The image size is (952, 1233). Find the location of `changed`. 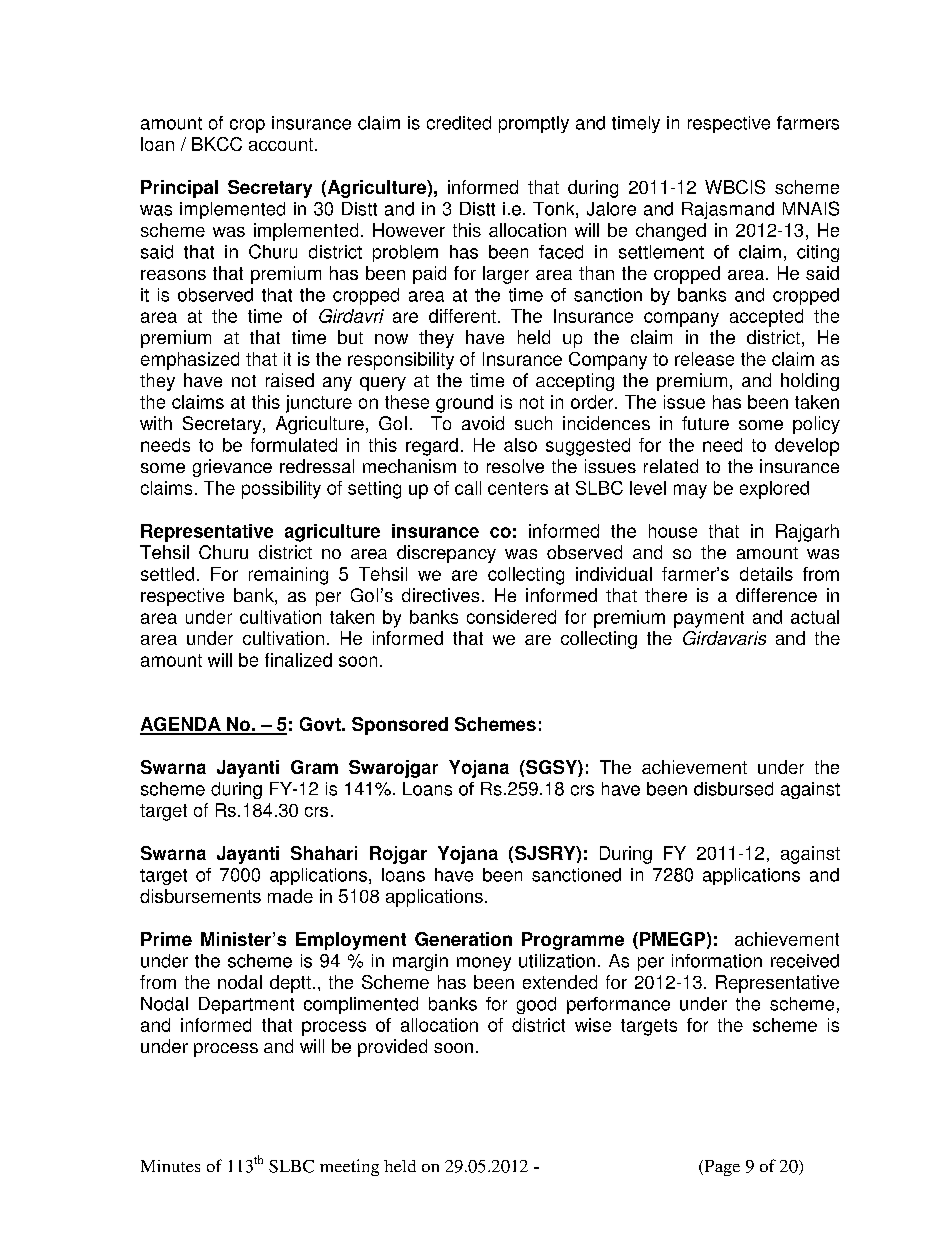

changed is located at coordinates (671, 232).
